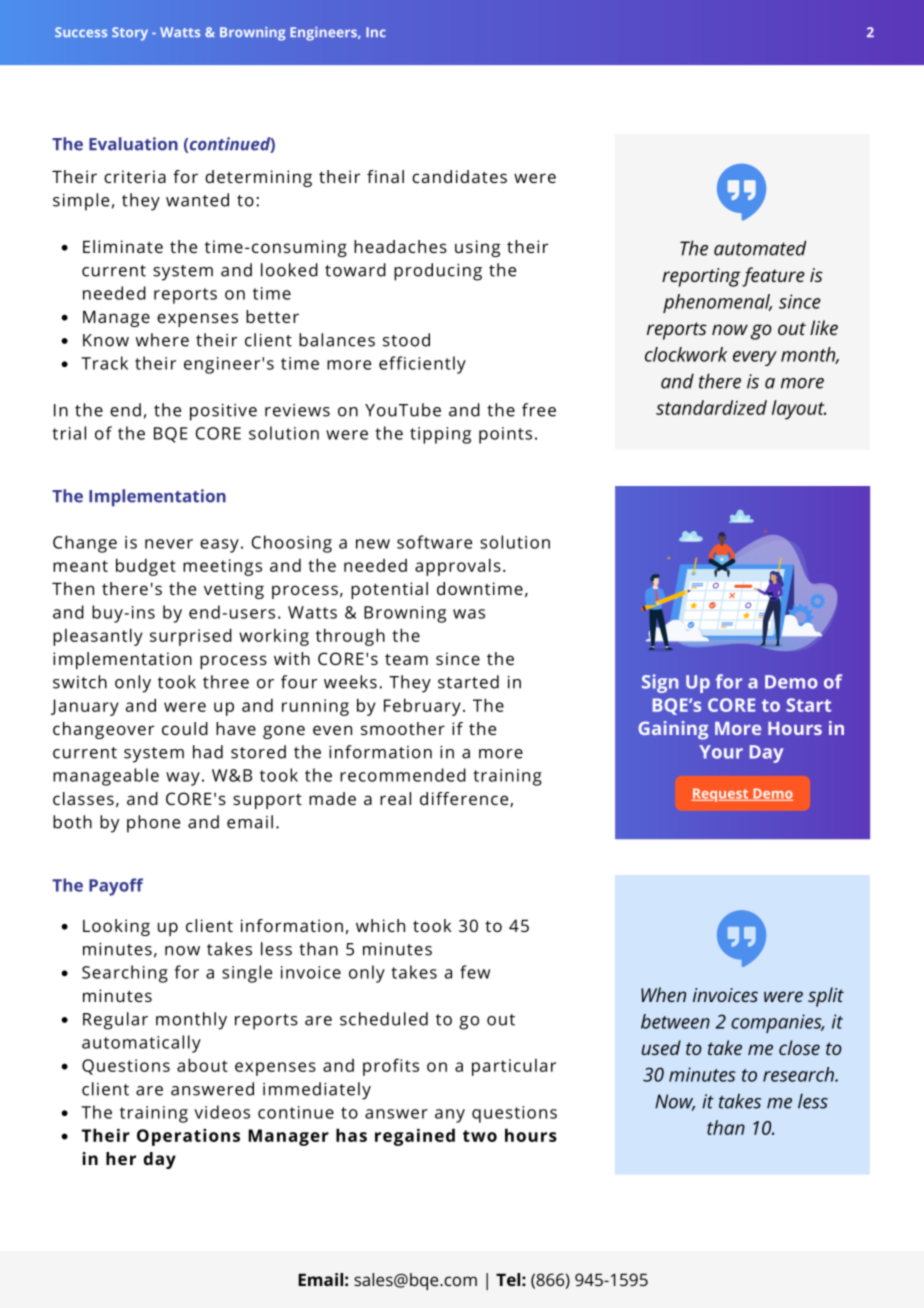 The height and width of the document is (1308, 924). I want to click on which, so click(380, 925).
